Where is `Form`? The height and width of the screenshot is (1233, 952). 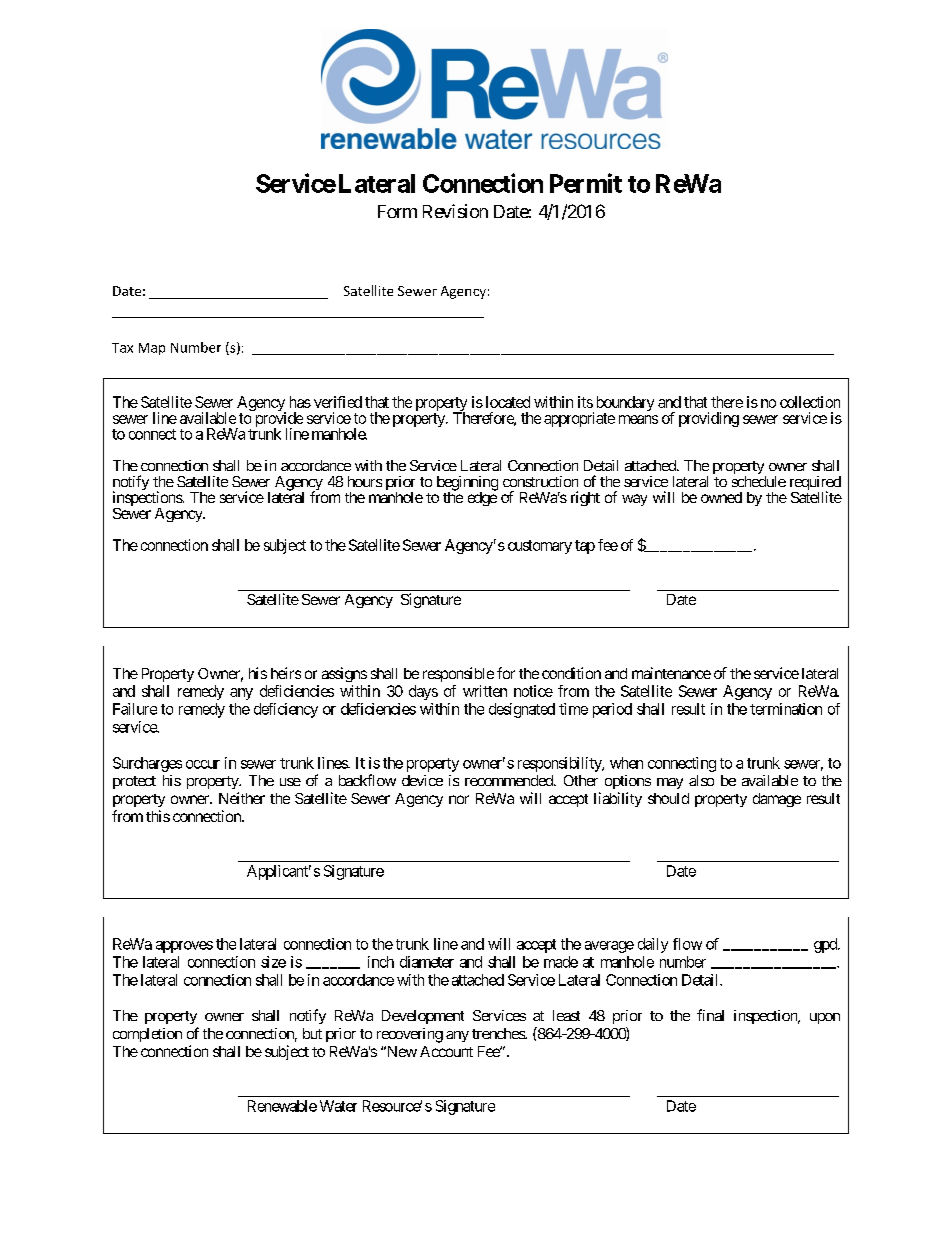 Form is located at coordinates (397, 211).
